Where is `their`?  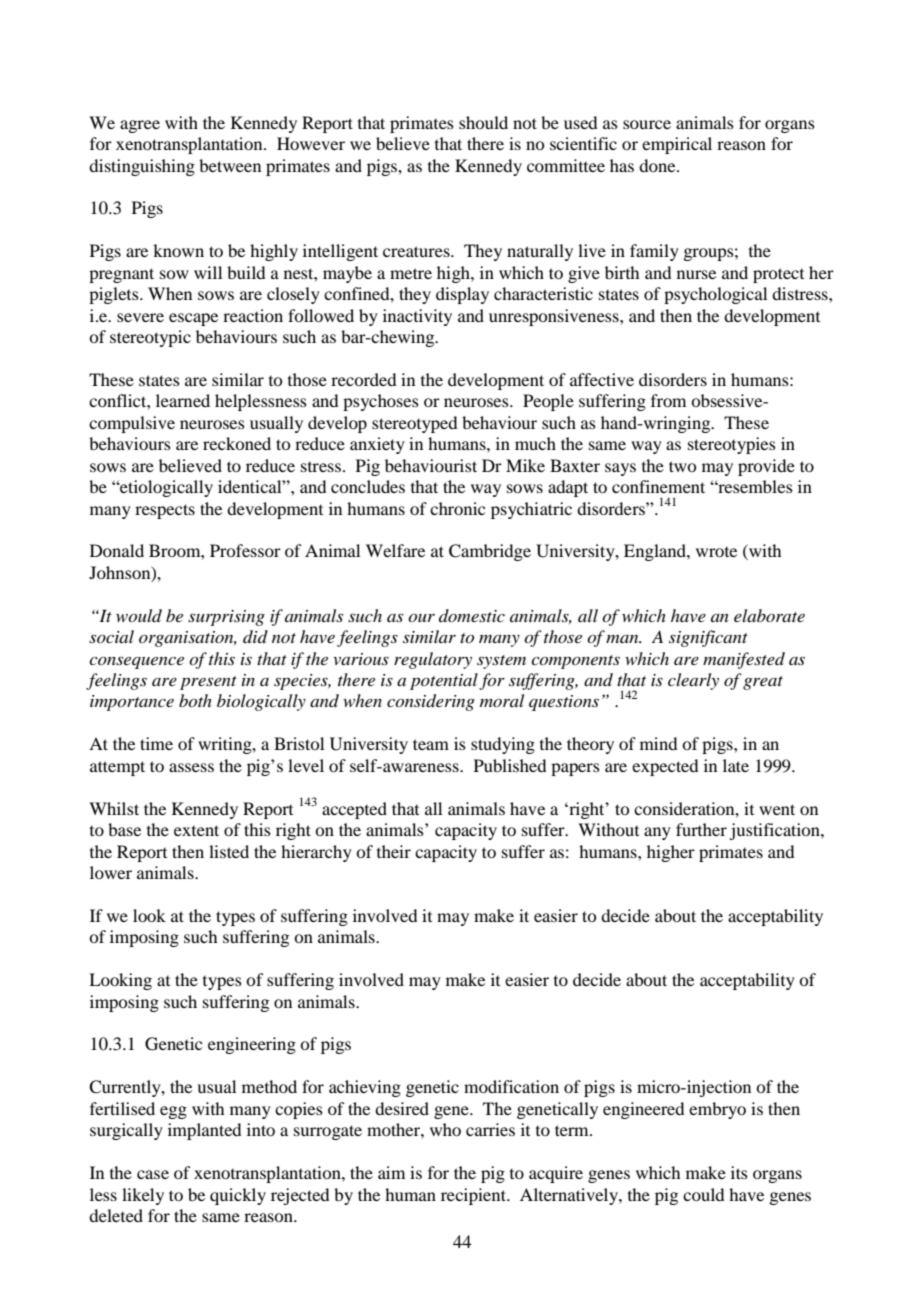
their is located at coordinates (394, 851).
